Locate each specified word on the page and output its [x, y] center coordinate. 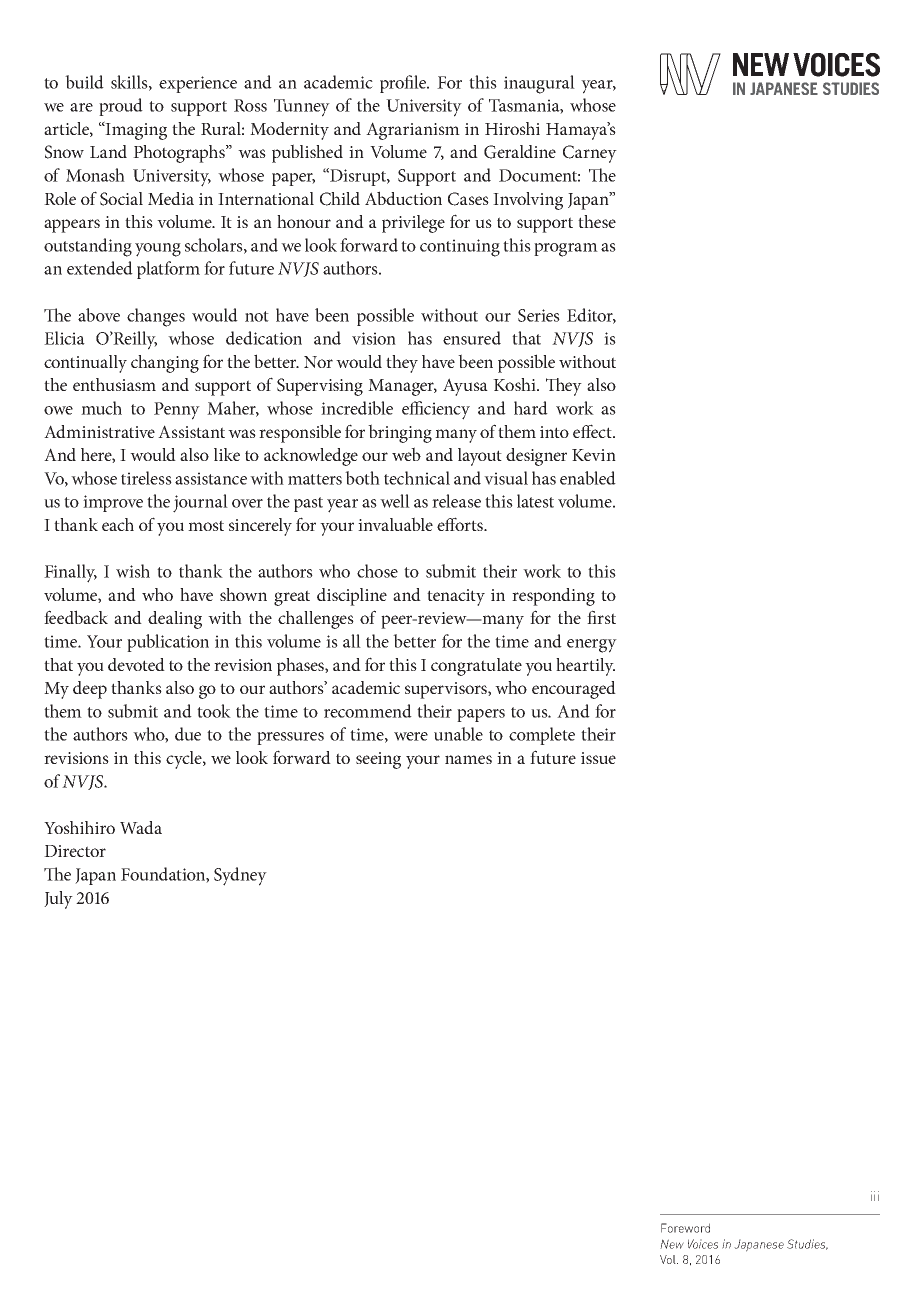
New [672, 1244]
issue [598, 758]
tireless [146, 478]
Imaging [135, 130]
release [456, 501]
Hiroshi [512, 128]
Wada [141, 827]
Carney [590, 154]
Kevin [594, 455]
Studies [807, 1244]
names [468, 759]
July [58, 900]
